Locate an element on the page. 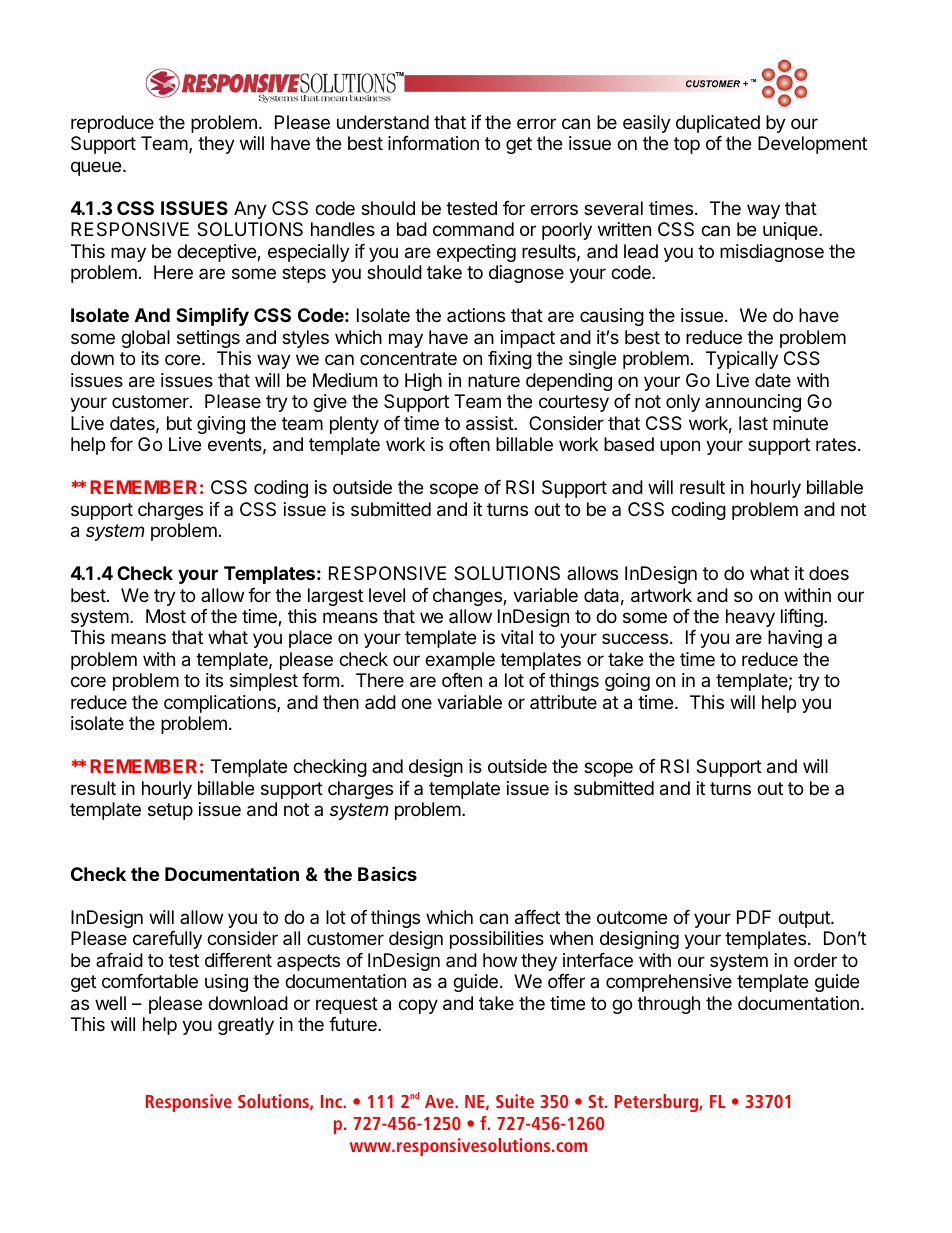 This image has height=1233, width=952. does is located at coordinates (829, 573).
